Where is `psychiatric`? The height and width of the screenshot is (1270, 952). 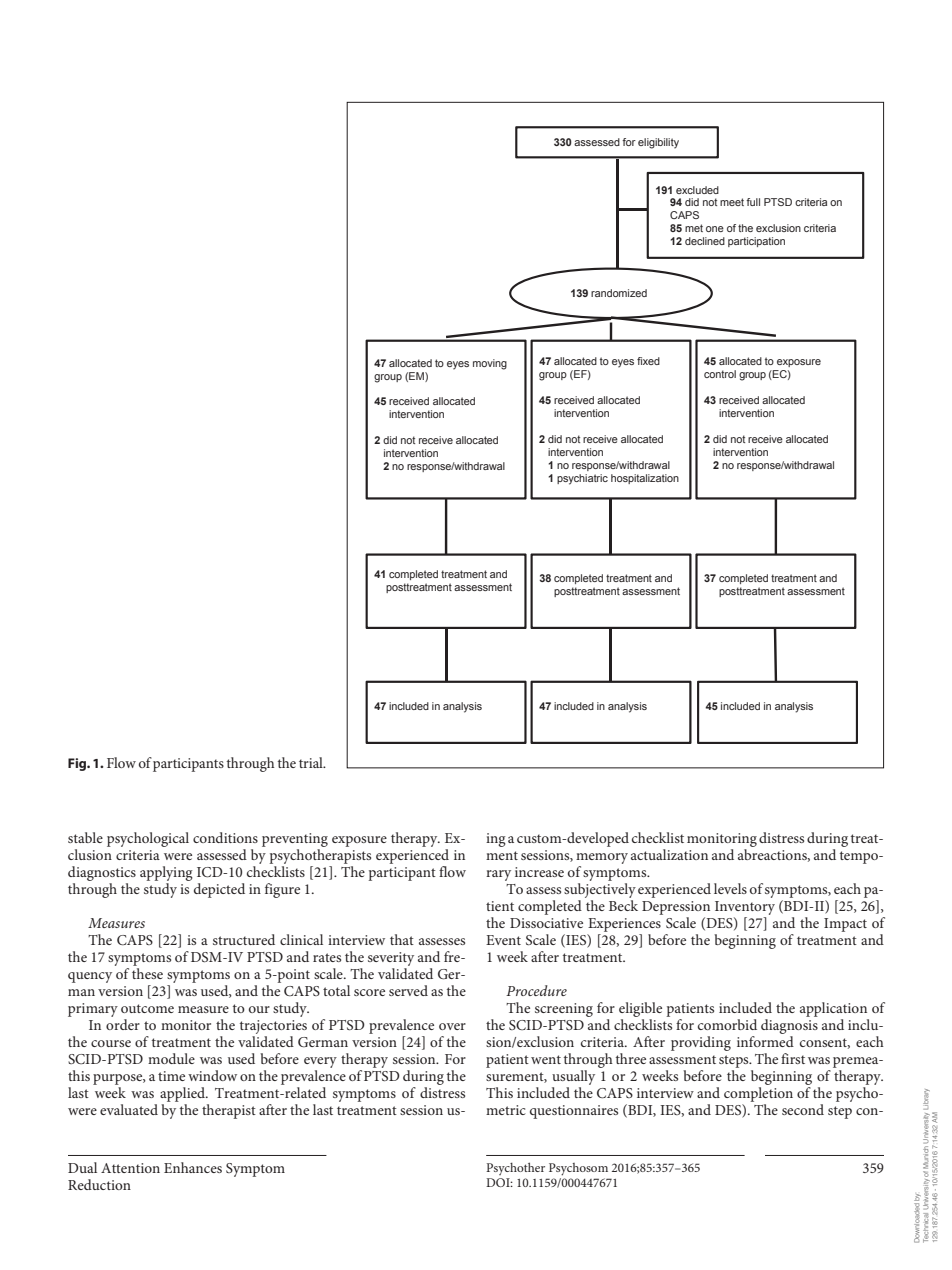 psychiatric is located at coordinates (582, 479).
